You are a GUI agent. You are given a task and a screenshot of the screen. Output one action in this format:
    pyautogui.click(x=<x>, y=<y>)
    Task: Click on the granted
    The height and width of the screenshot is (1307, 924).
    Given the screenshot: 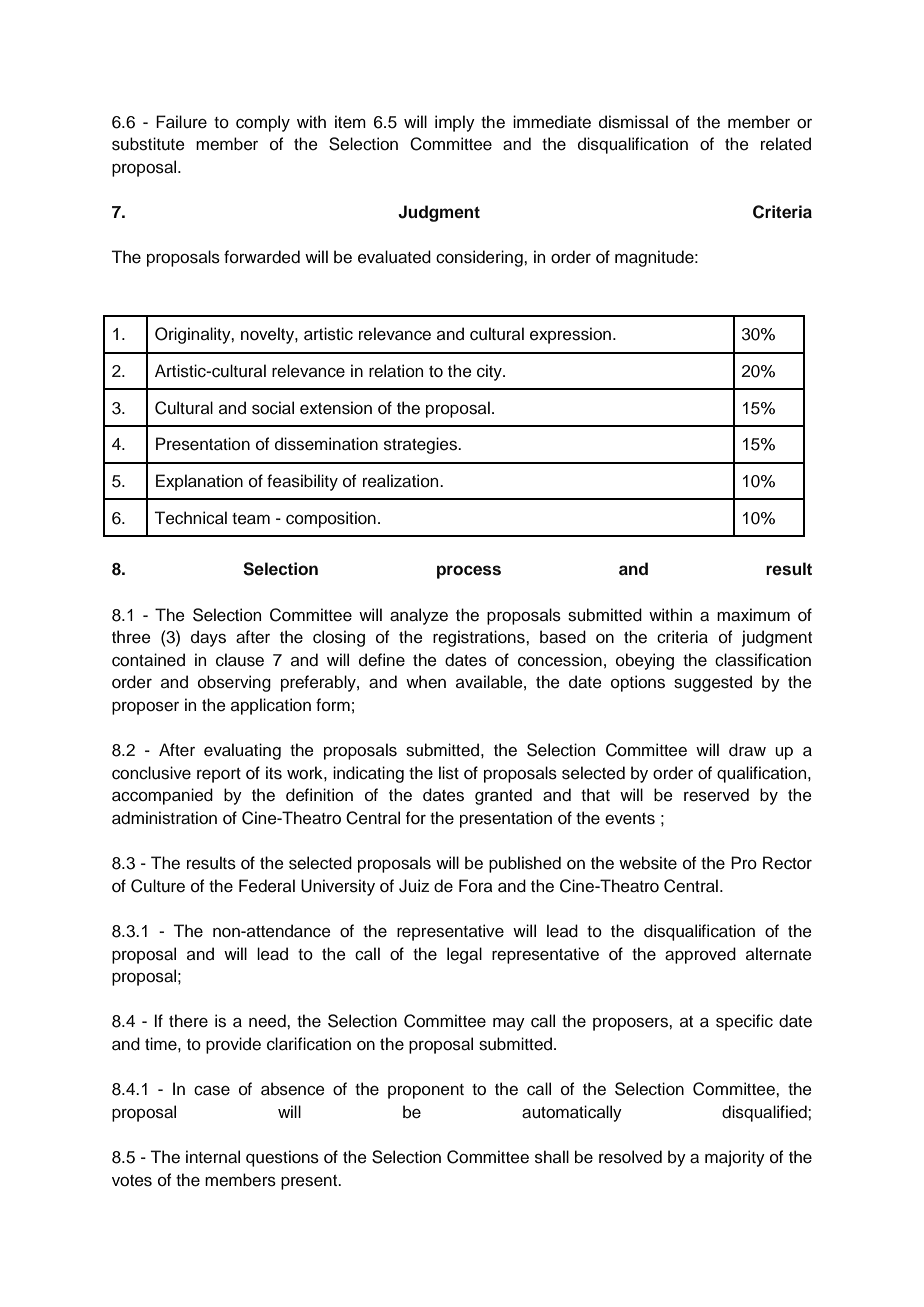 What is the action you would take?
    pyautogui.click(x=503, y=796)
